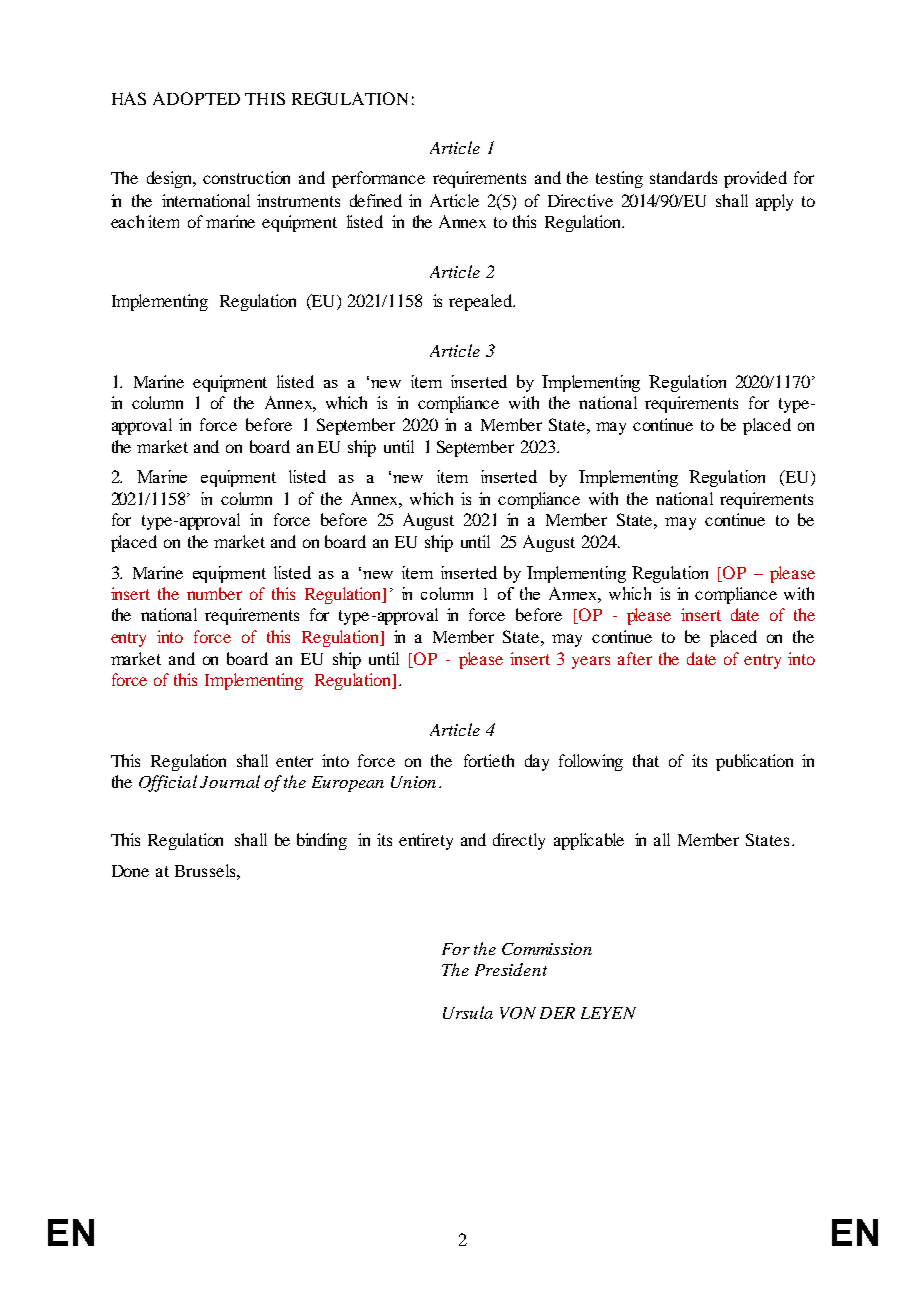 The height and width of the image is (1308, 924). What do you see at coordinates (214, 593) in the image?
I see `number` at bounding box center [214, 593].
